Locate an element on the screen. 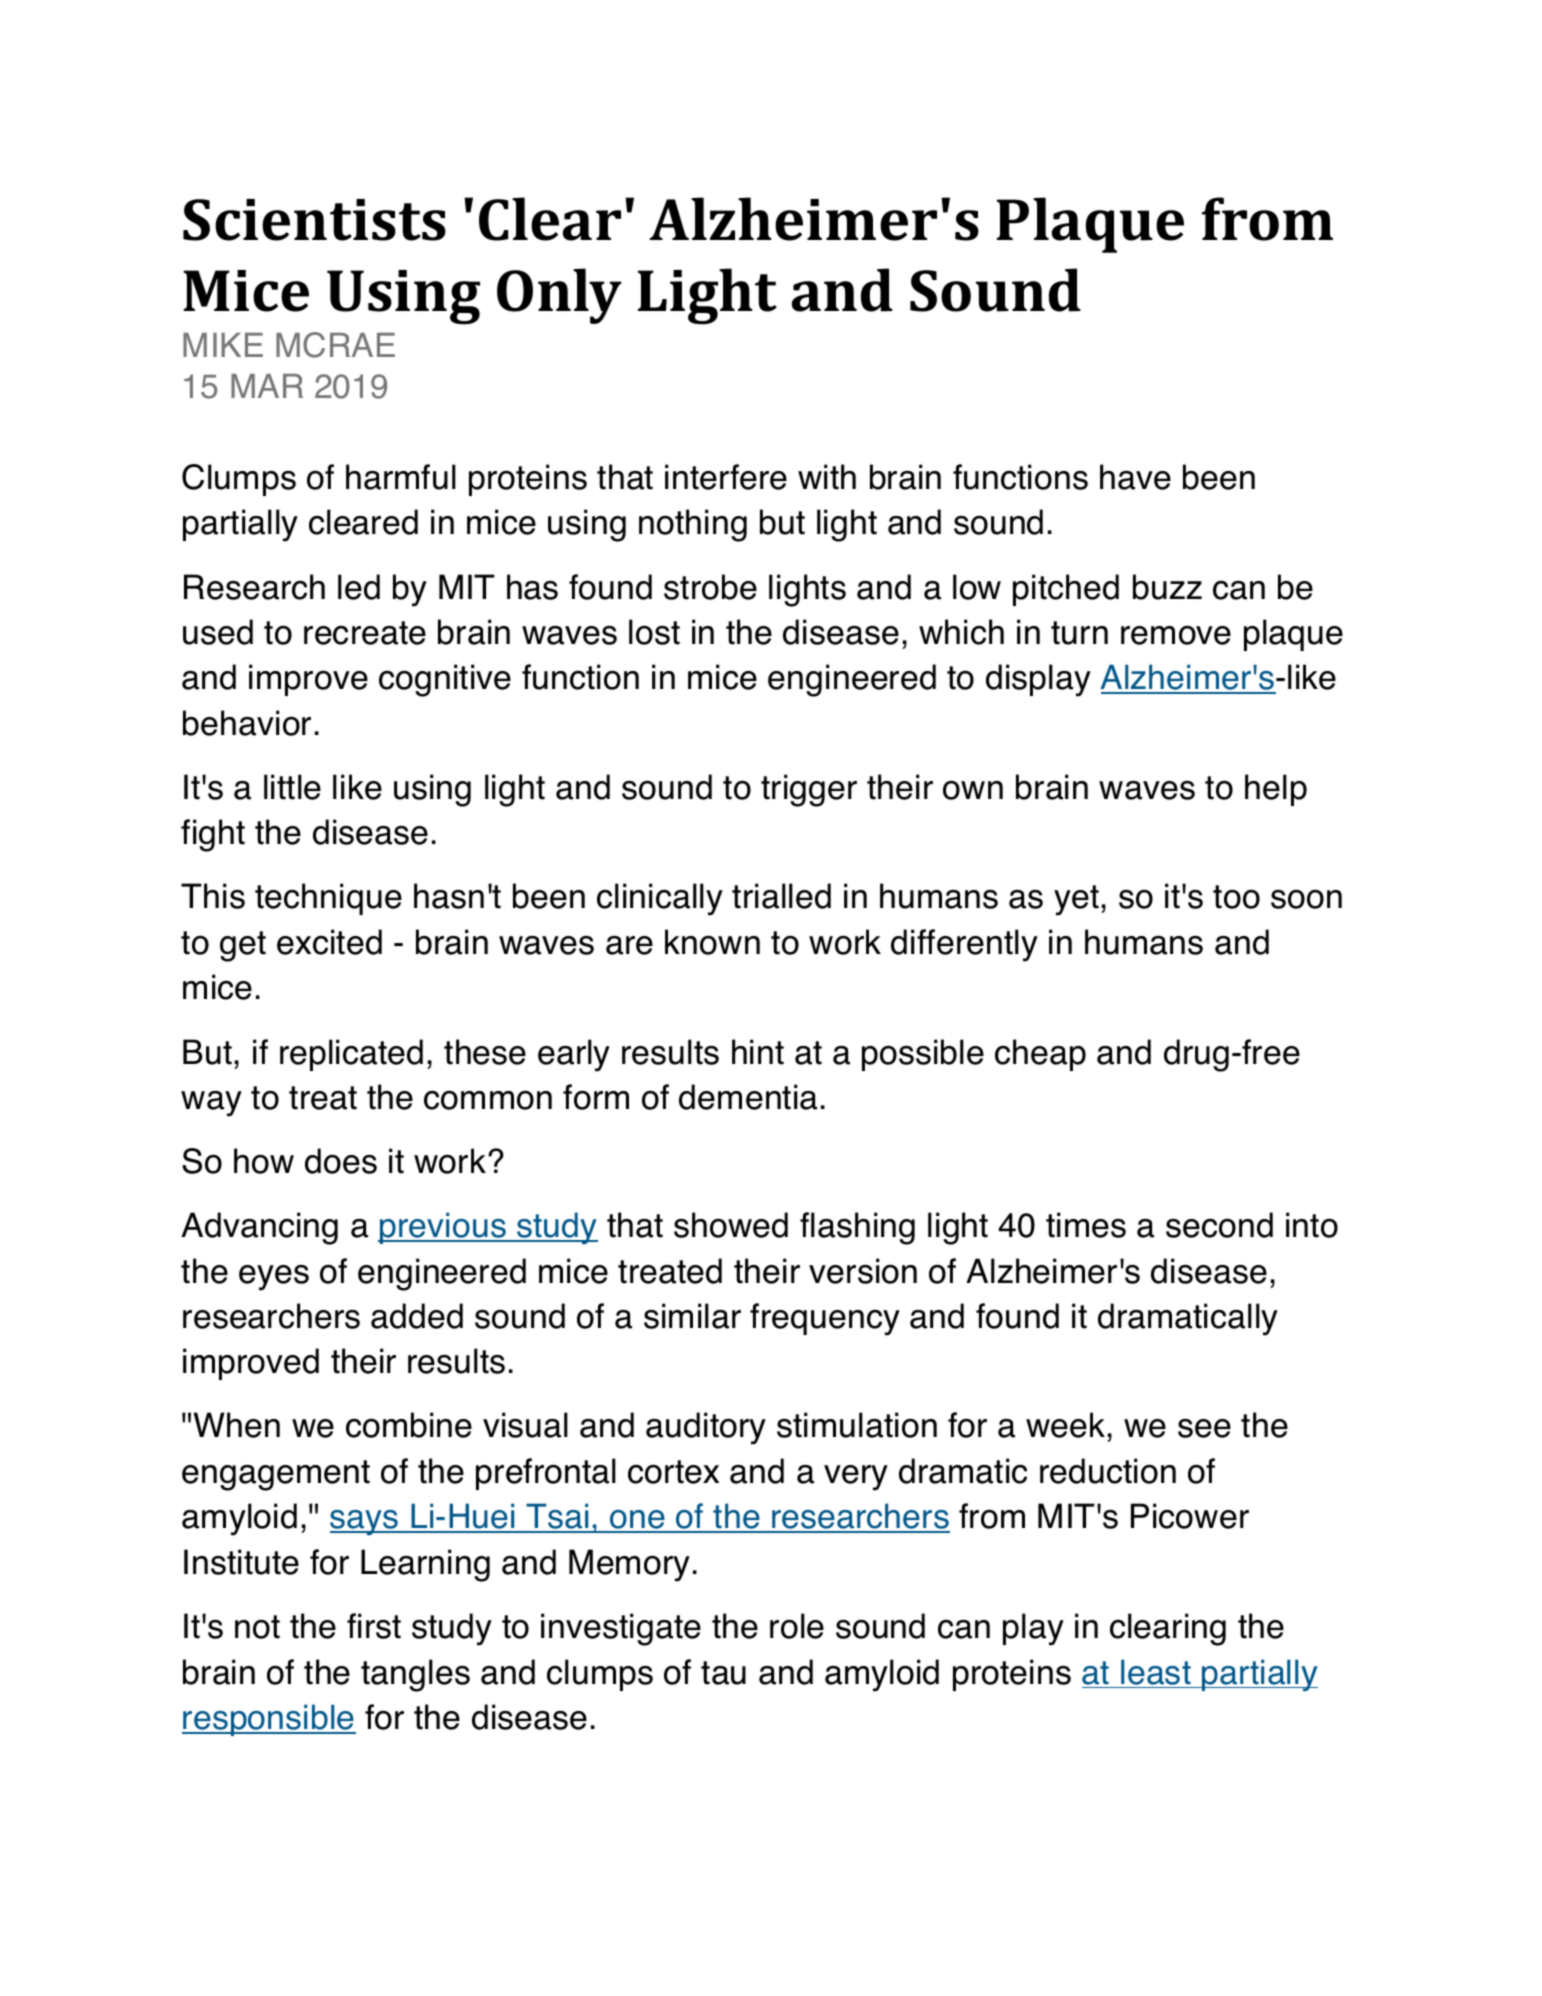 This screenshot has width=1542, height=1996. does is located at coordinates (341, 1161).
